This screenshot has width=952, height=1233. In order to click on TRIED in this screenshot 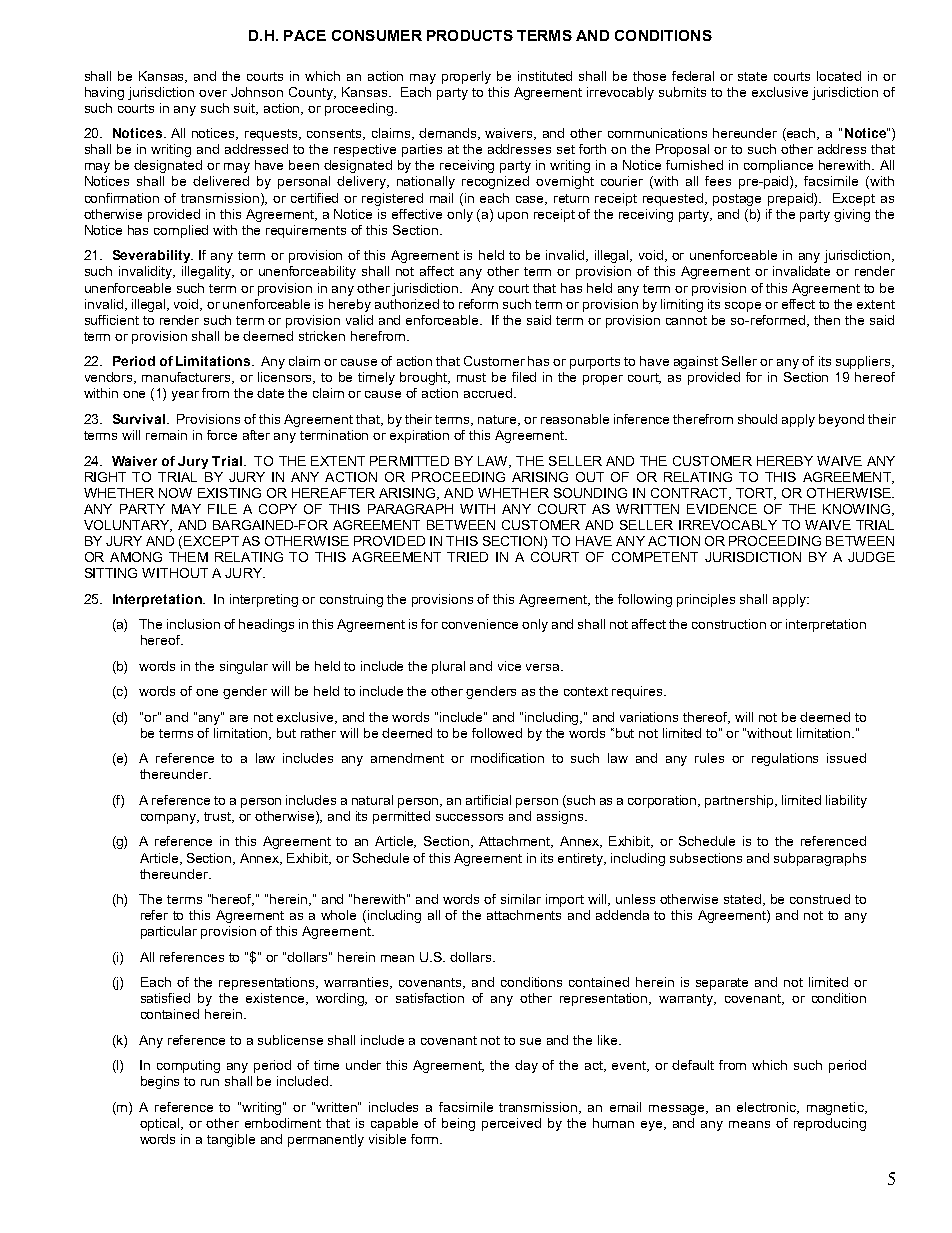, I will do `click(467, 557)`.
